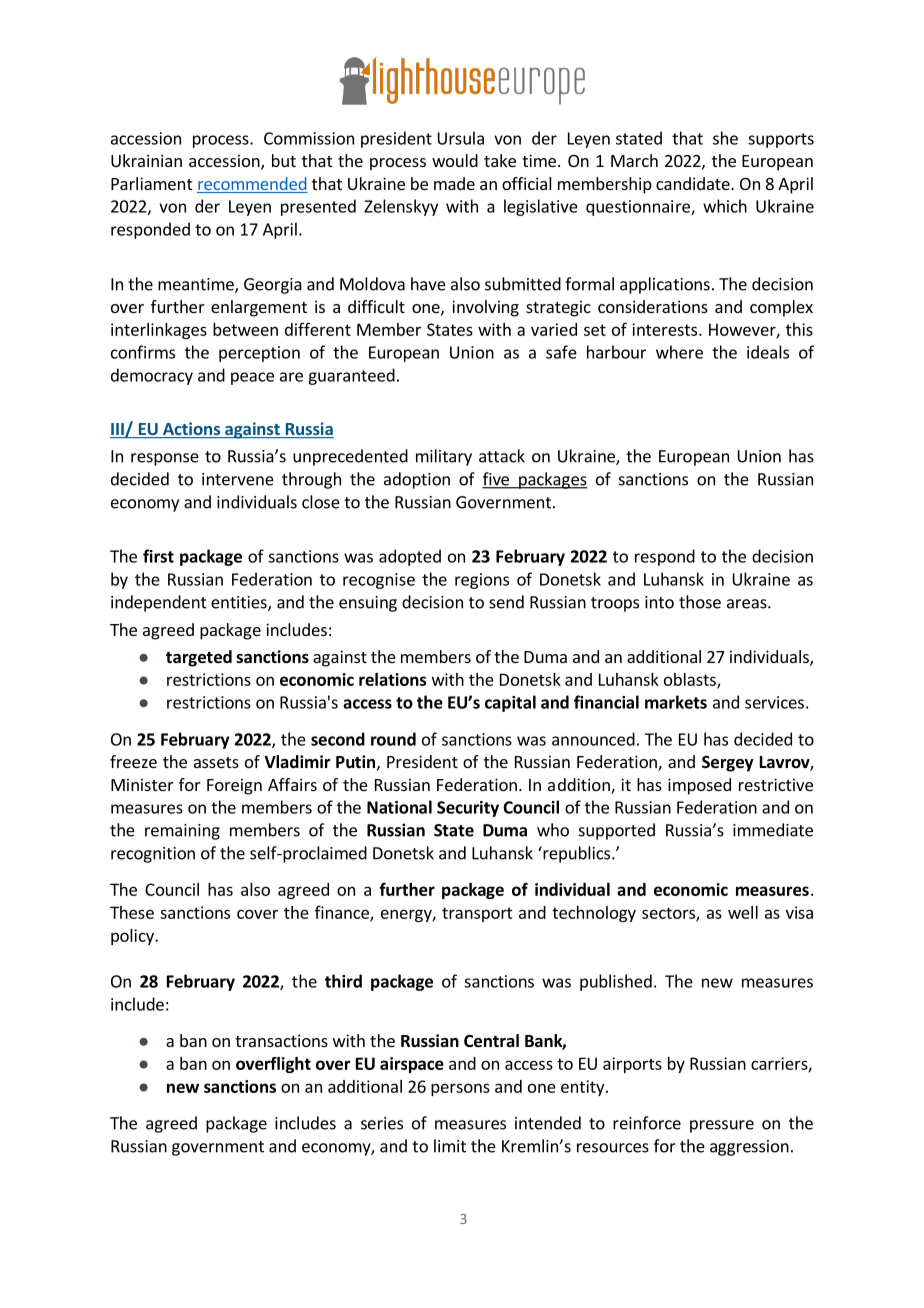 This image has width=924, height=1308. Describe the element at coordinates (252, 185) in the image. I see `recommended` at that location.
